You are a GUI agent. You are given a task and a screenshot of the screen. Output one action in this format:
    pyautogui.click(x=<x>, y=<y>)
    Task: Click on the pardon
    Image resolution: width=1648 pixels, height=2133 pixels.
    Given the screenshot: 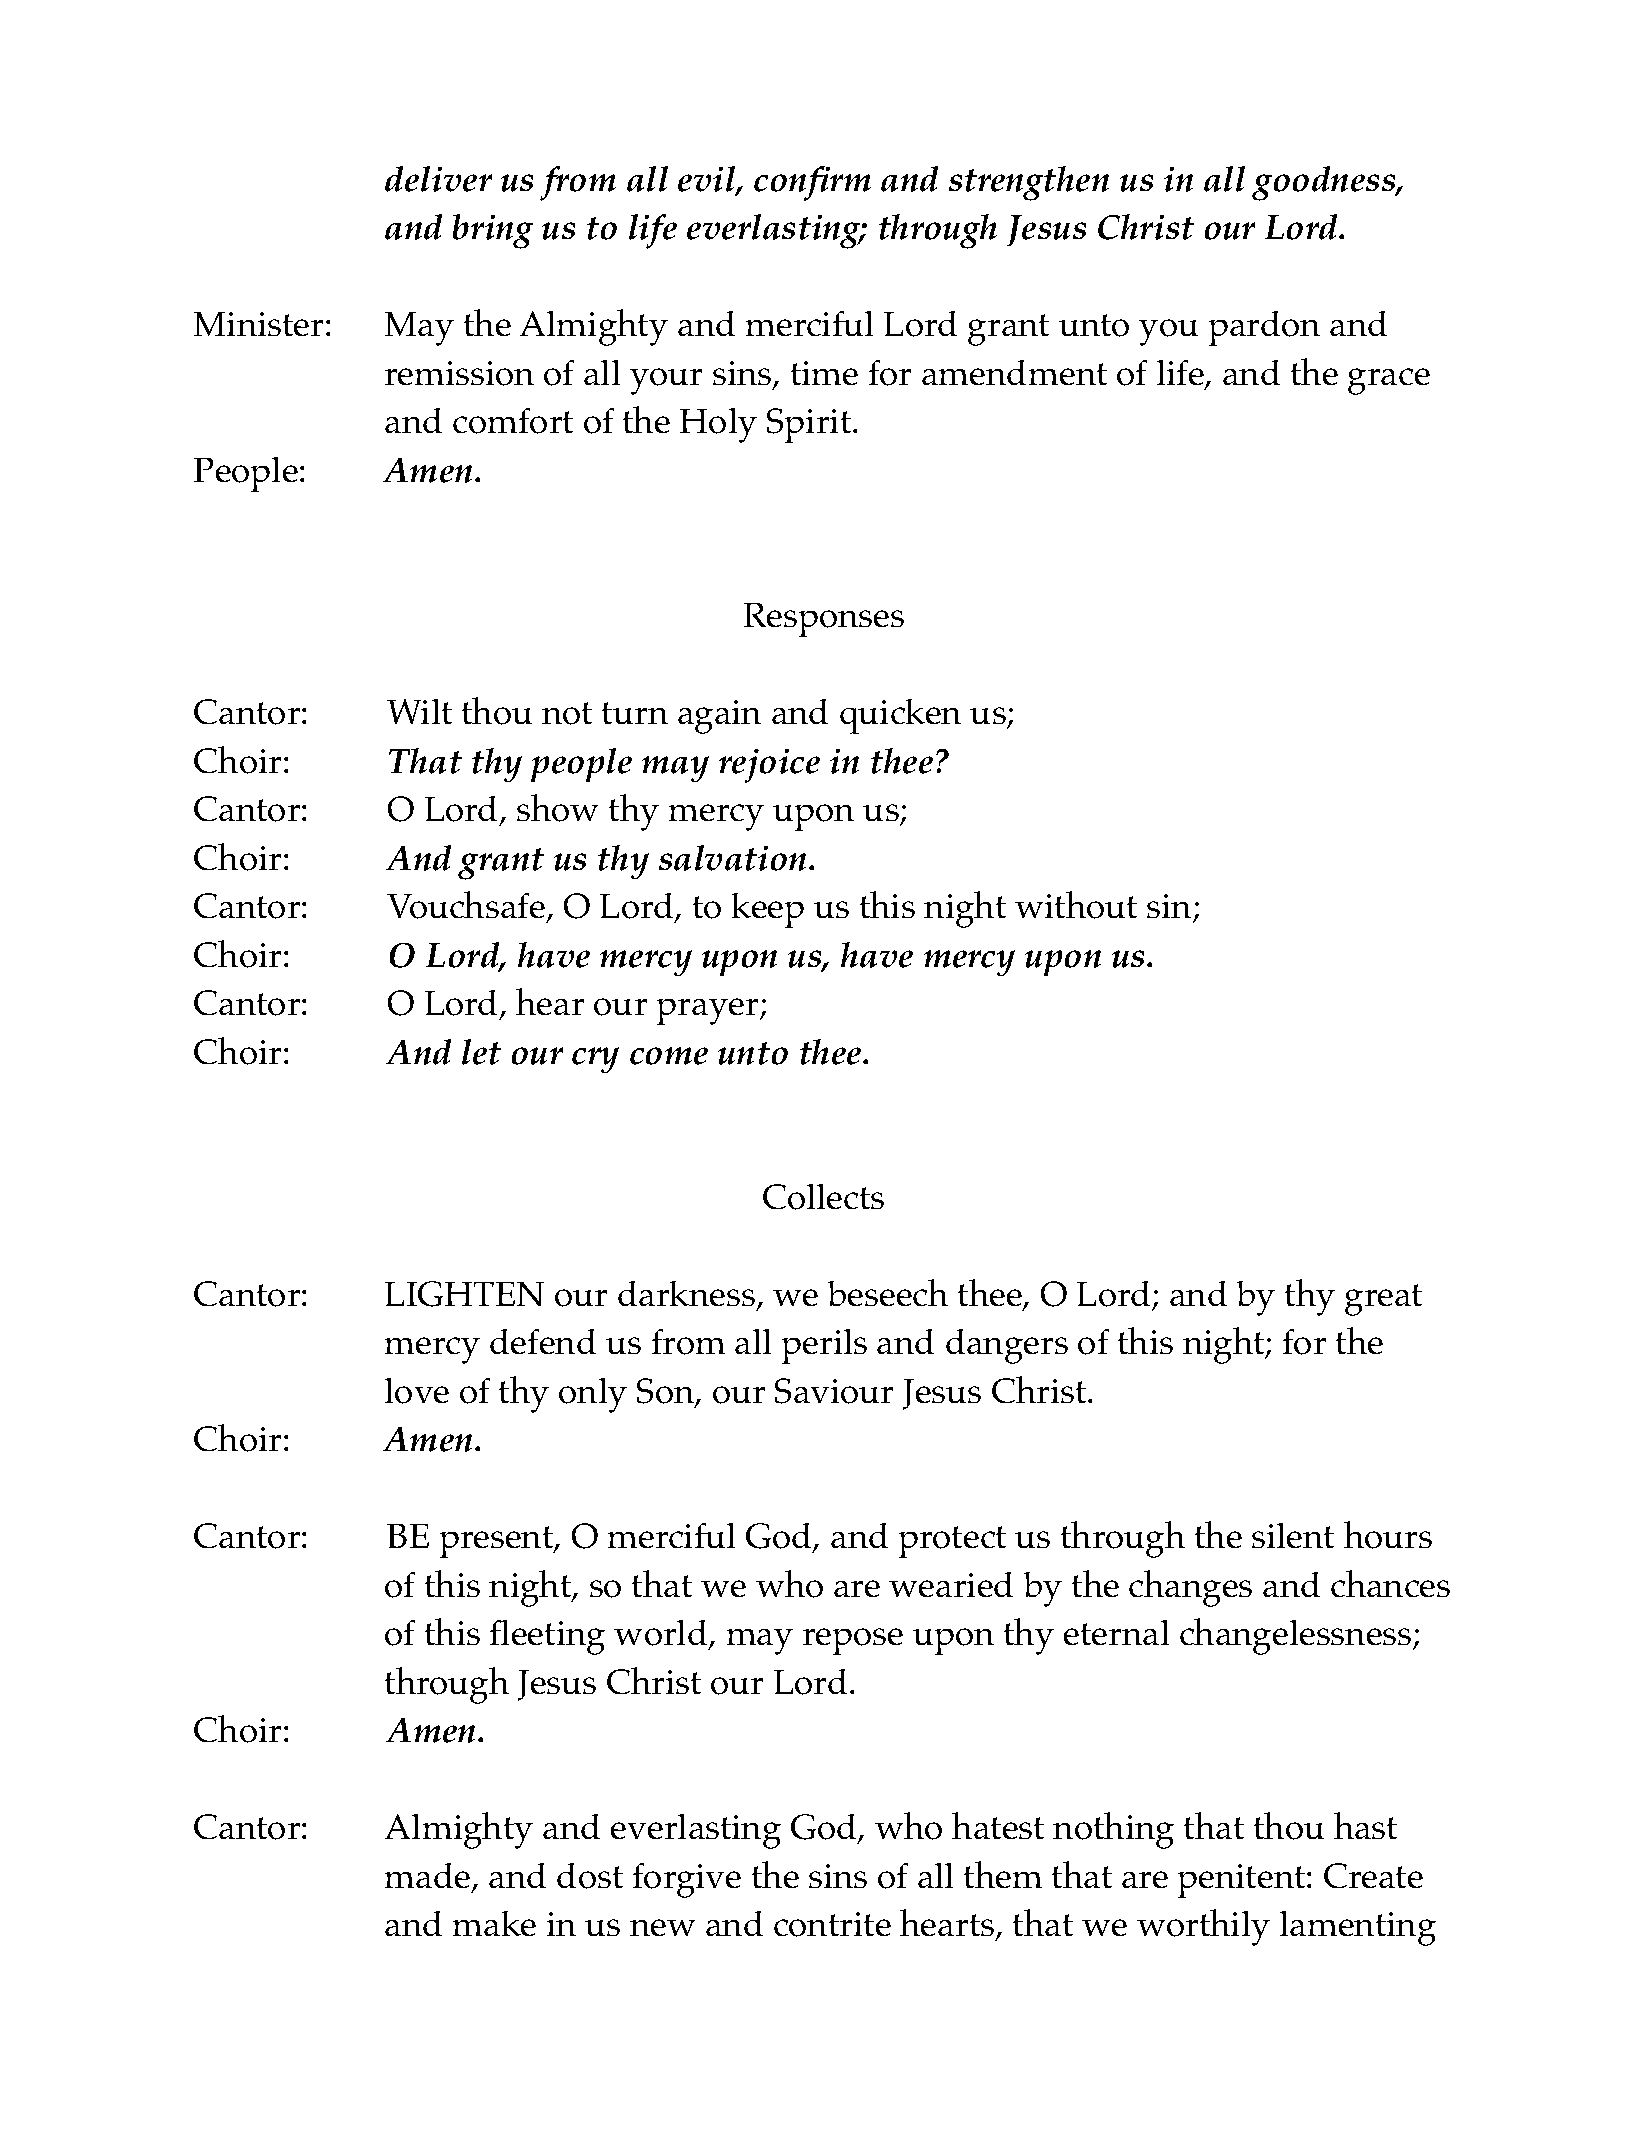 What is the action you would take?
    pyautogui.click(x=1264, y=328)
